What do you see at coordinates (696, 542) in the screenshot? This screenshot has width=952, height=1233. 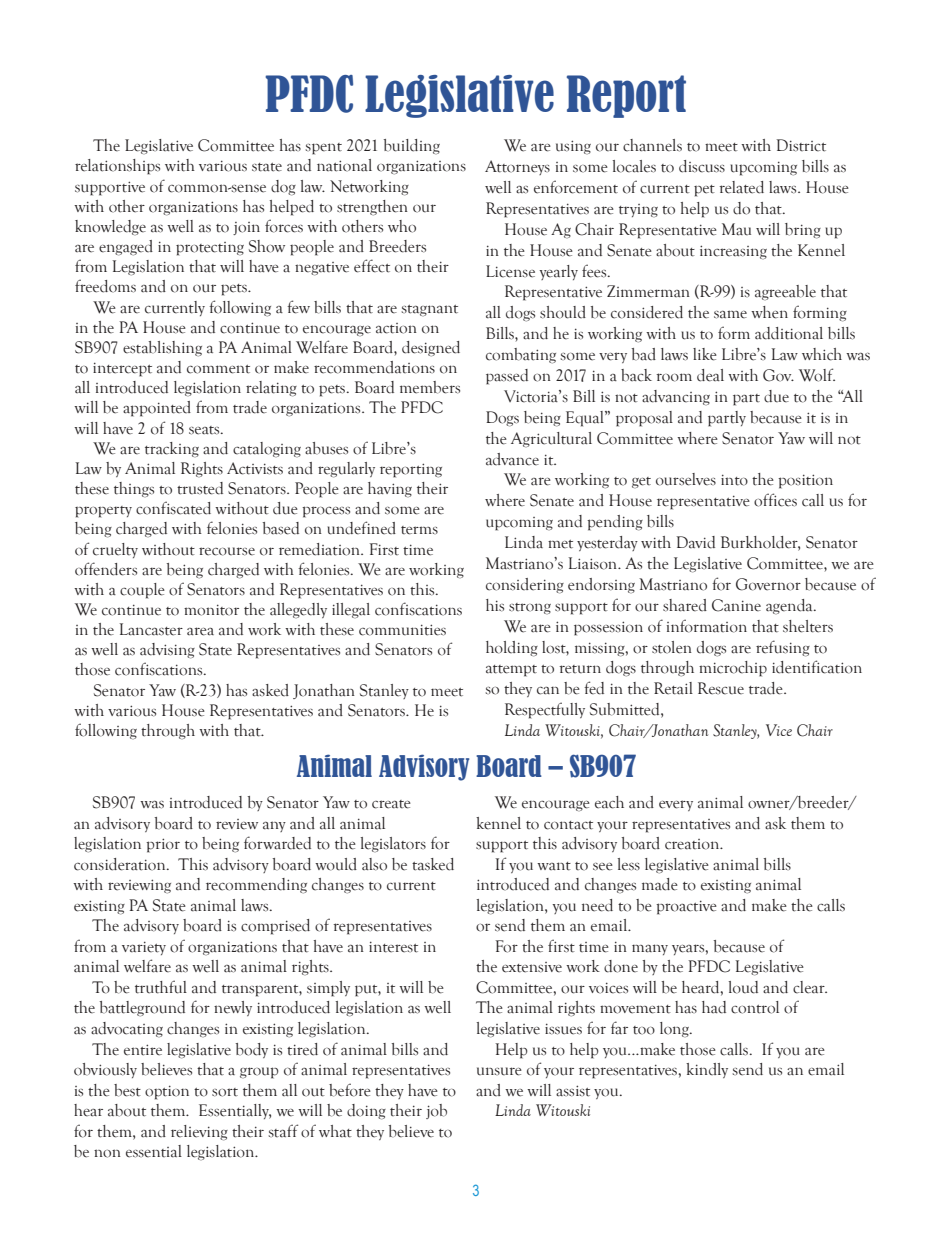 I see `David` at bounding box center [696, 542].
